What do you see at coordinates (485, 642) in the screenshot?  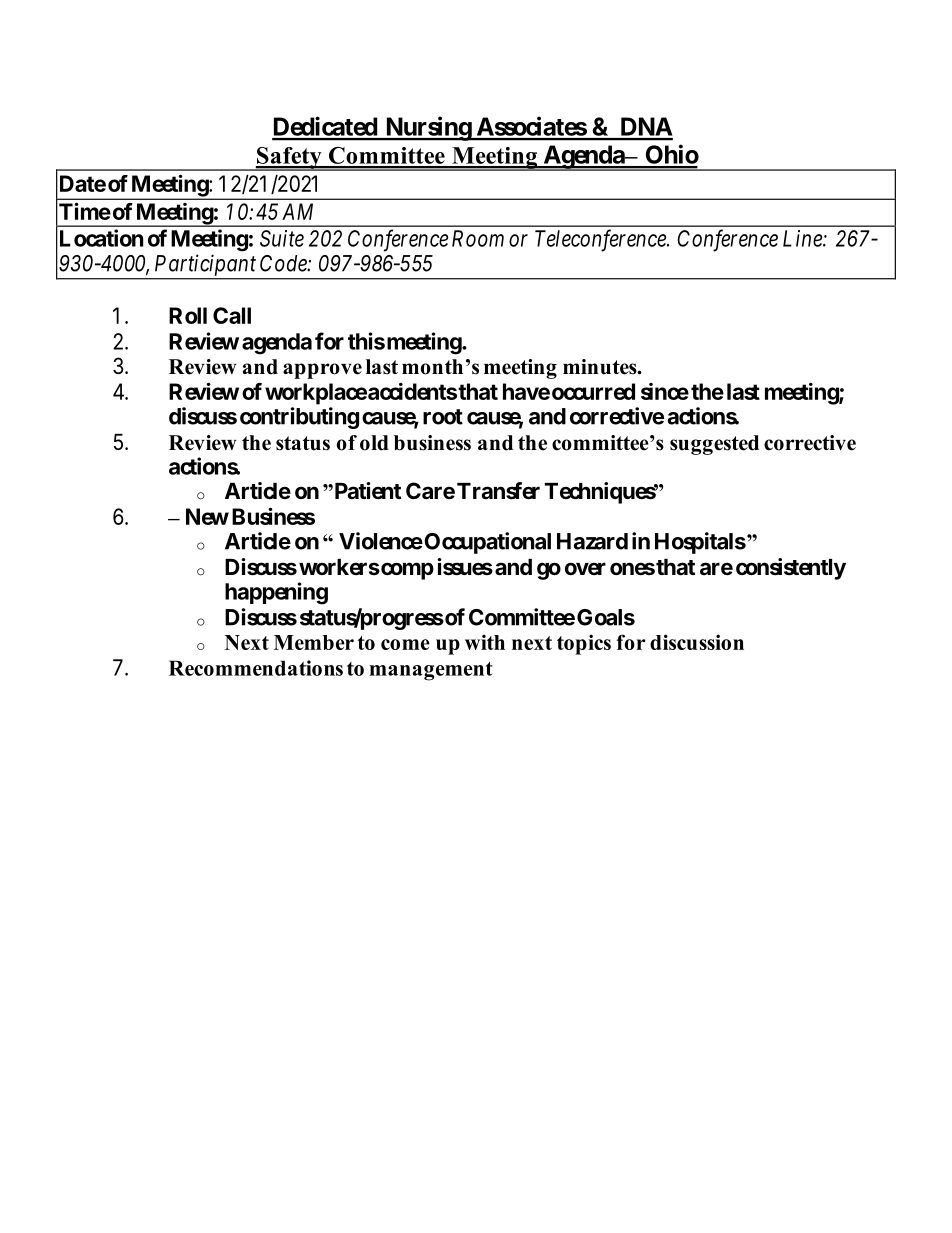 I see `with` at bounding box center [485, 642].
